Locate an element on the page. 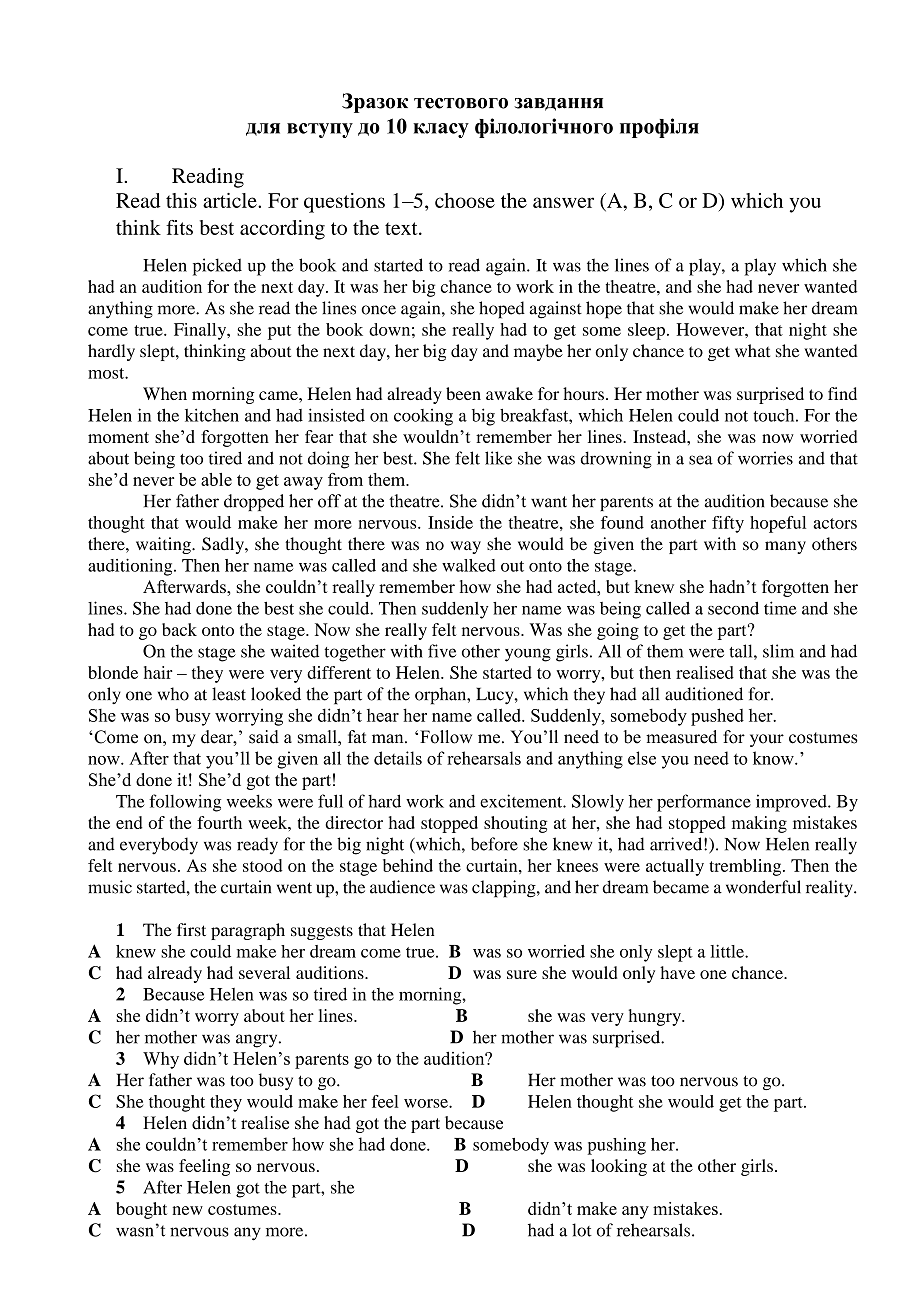  what is located at coordinates (752, 351).
